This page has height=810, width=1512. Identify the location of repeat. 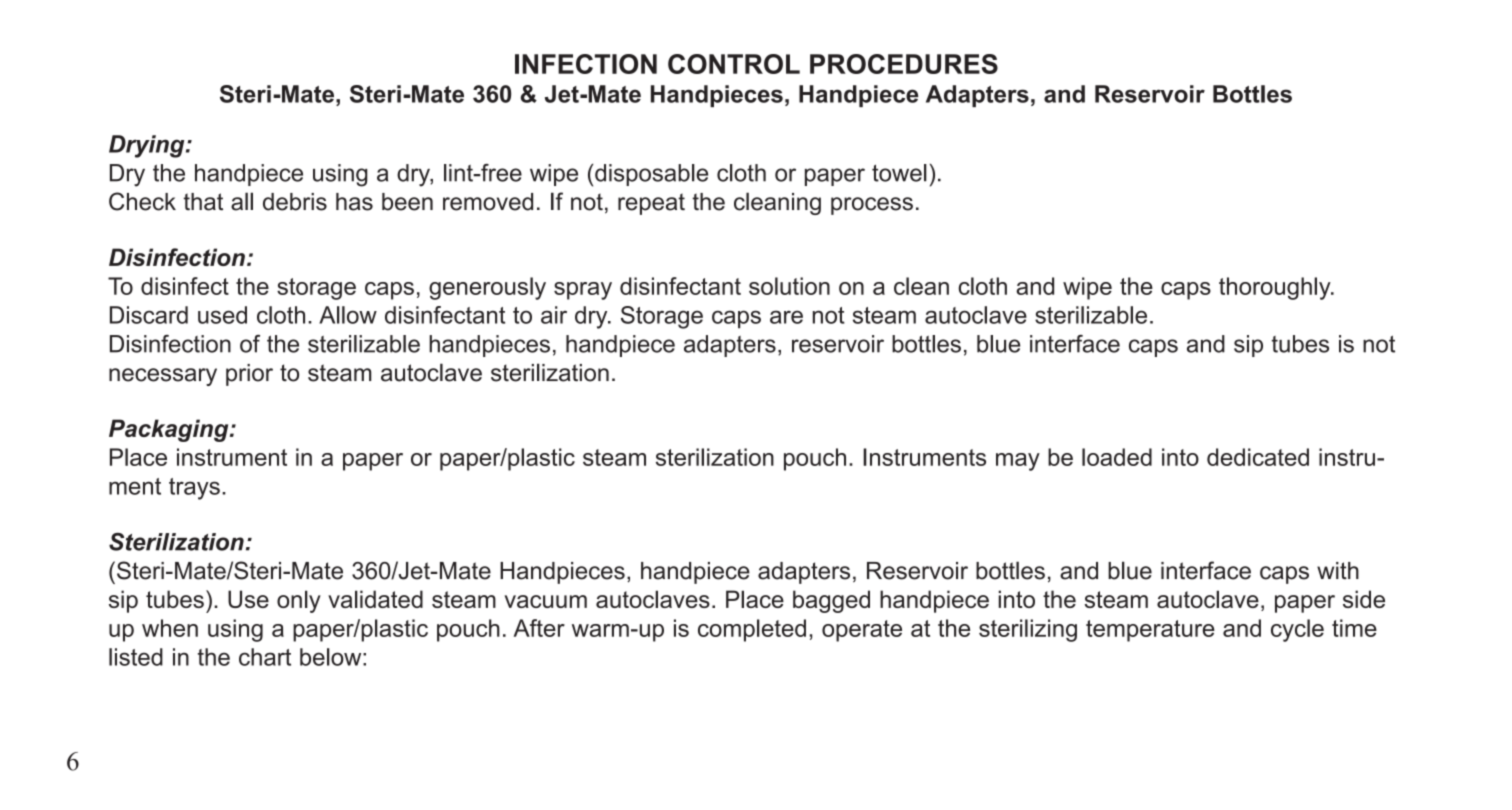
(651, 204).
